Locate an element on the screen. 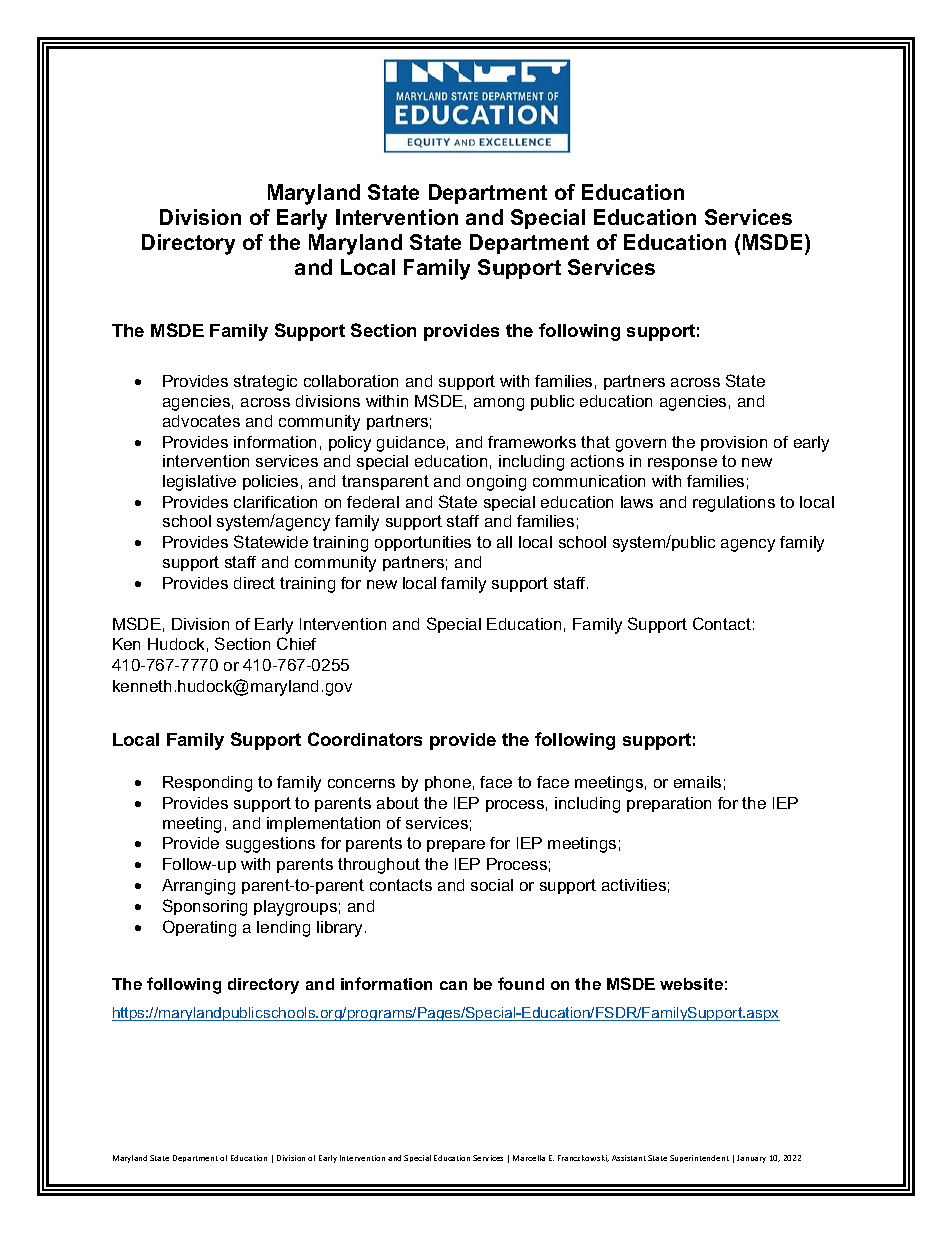 This screenshot has width=952, height=1233. social is located at coordinates (492, 885).
